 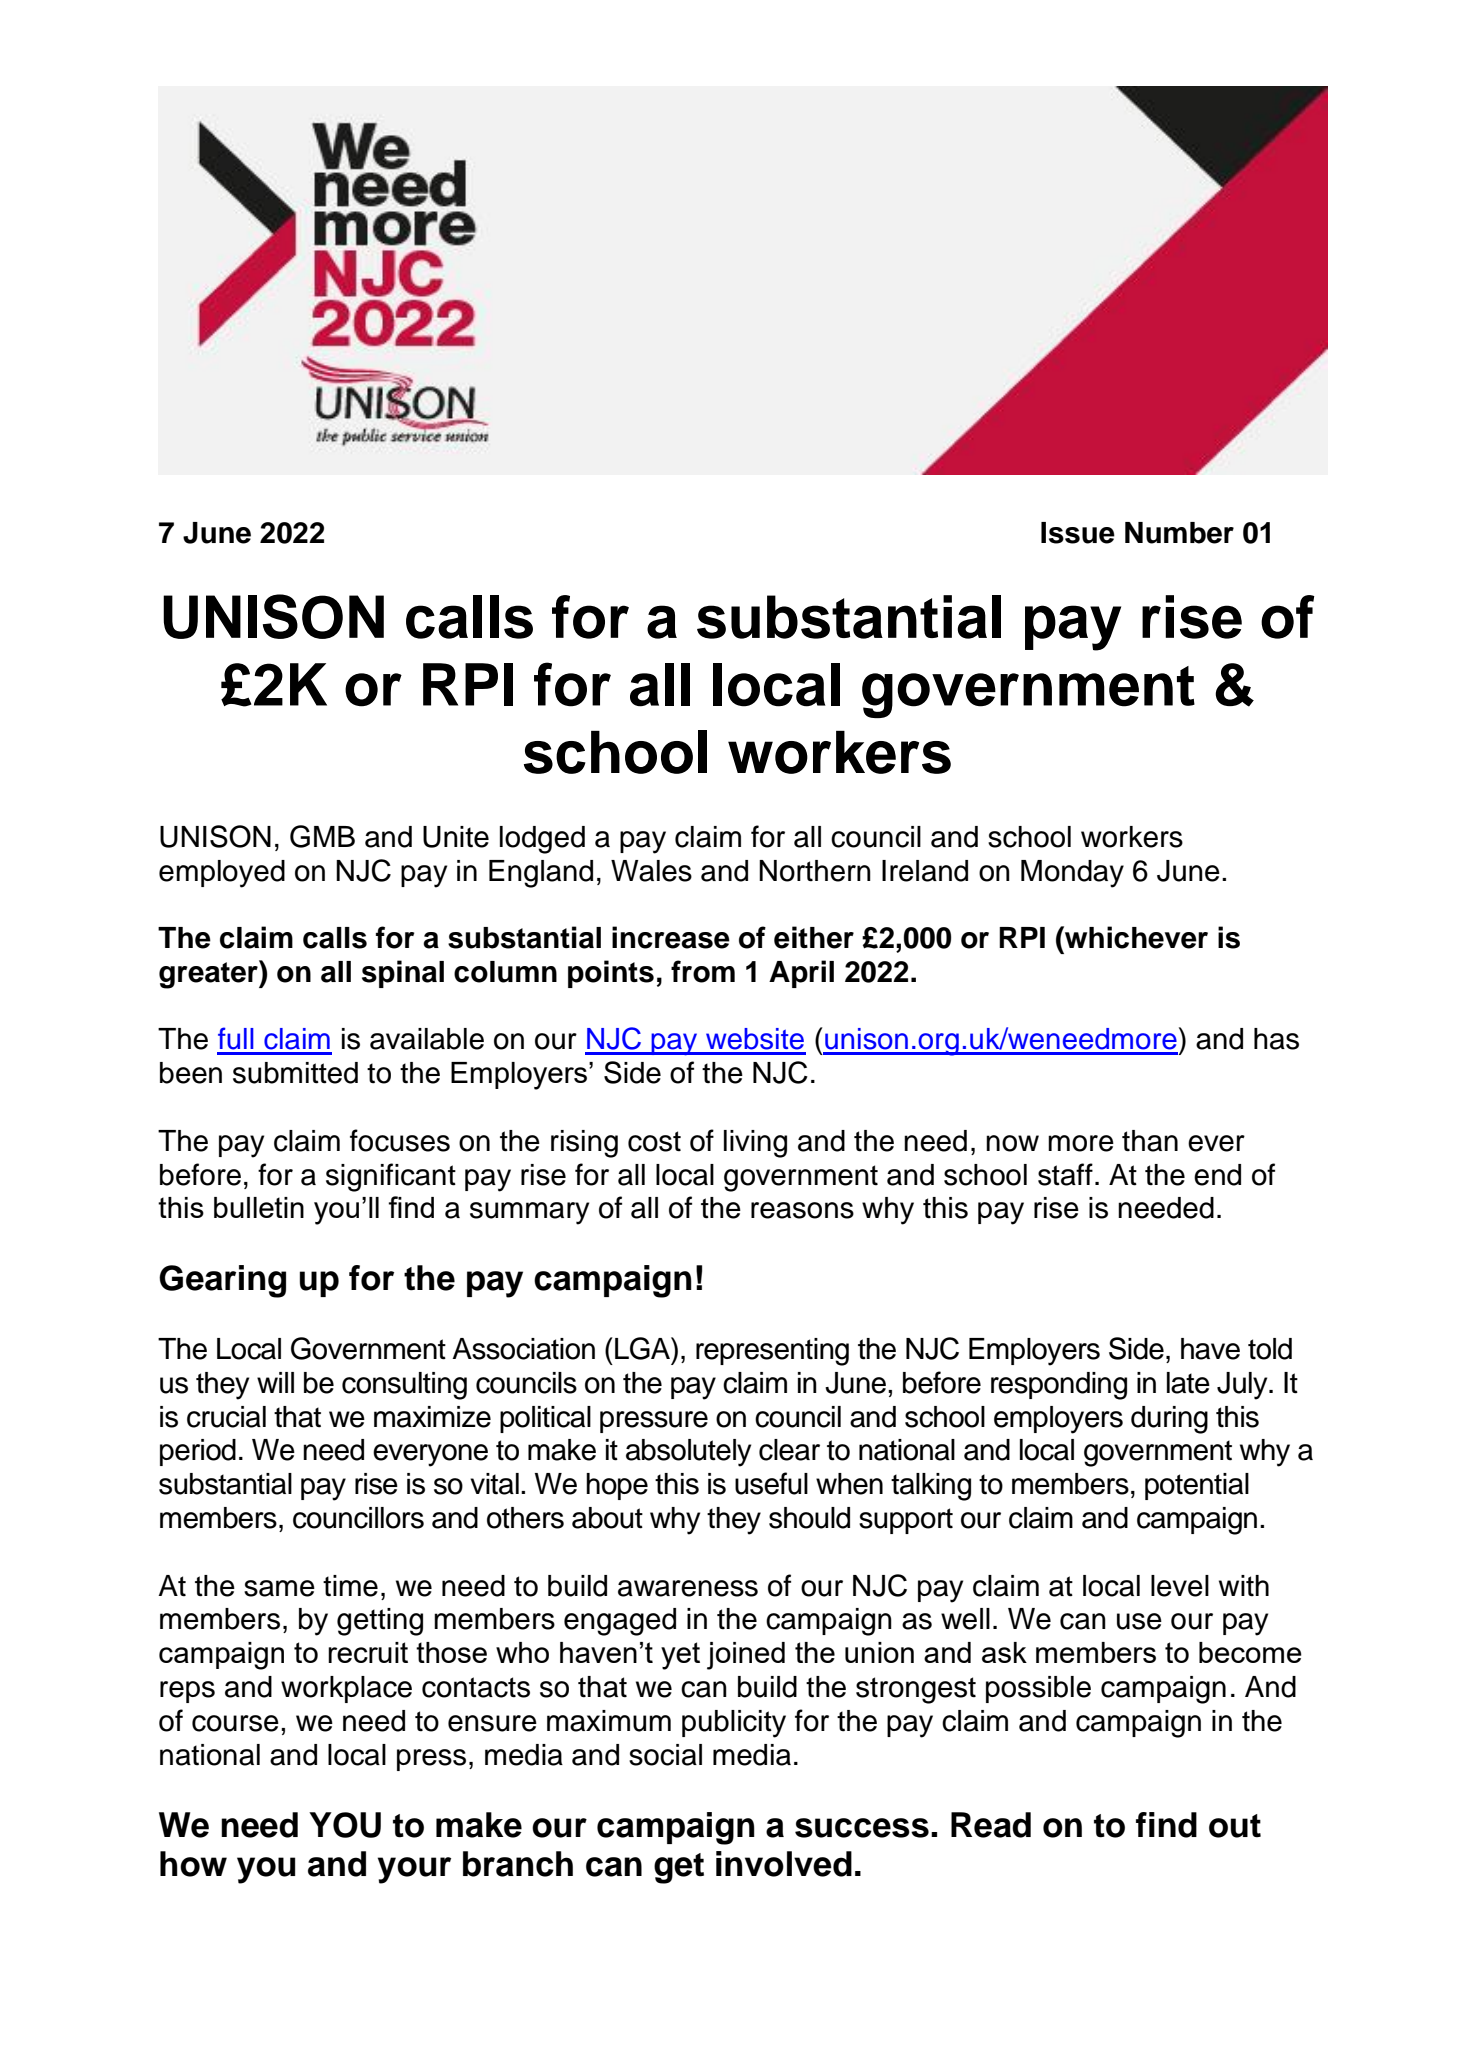 I want to click on potential, so click(x=1197, y=1486).
